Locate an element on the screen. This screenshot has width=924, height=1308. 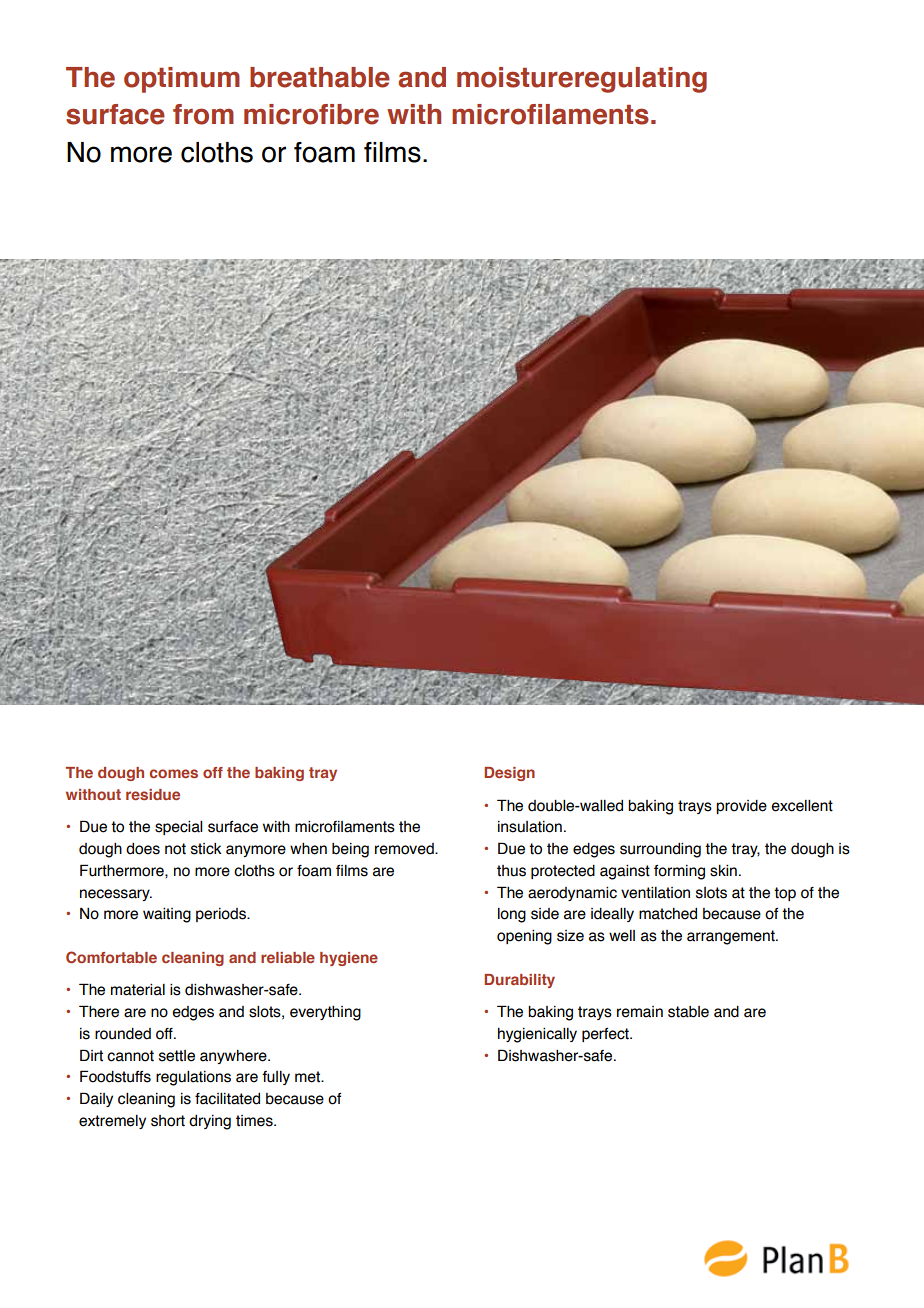
comes is located at coordinates (174, 773).
